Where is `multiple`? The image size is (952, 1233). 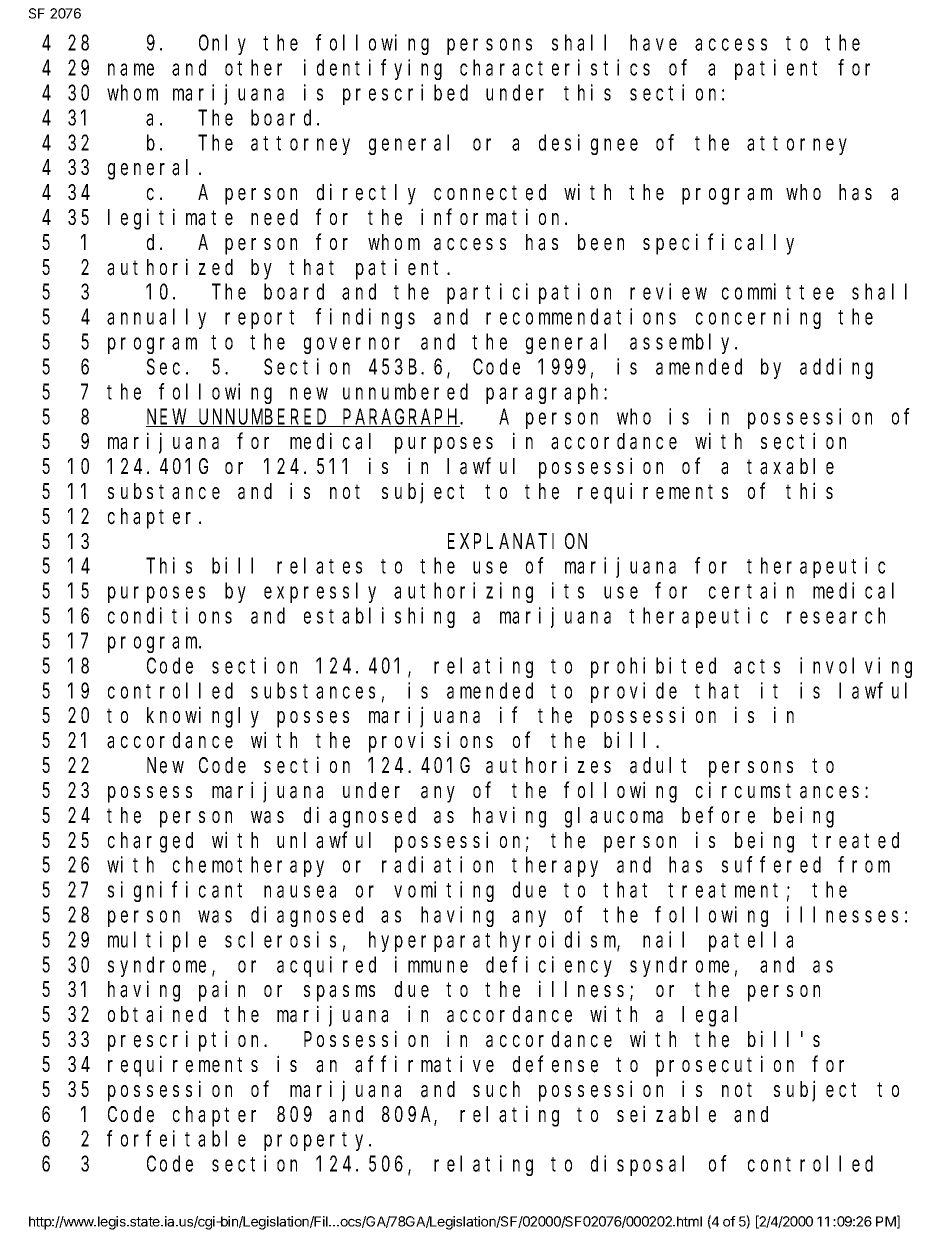
multiple is located at coordinates (157, 941).
